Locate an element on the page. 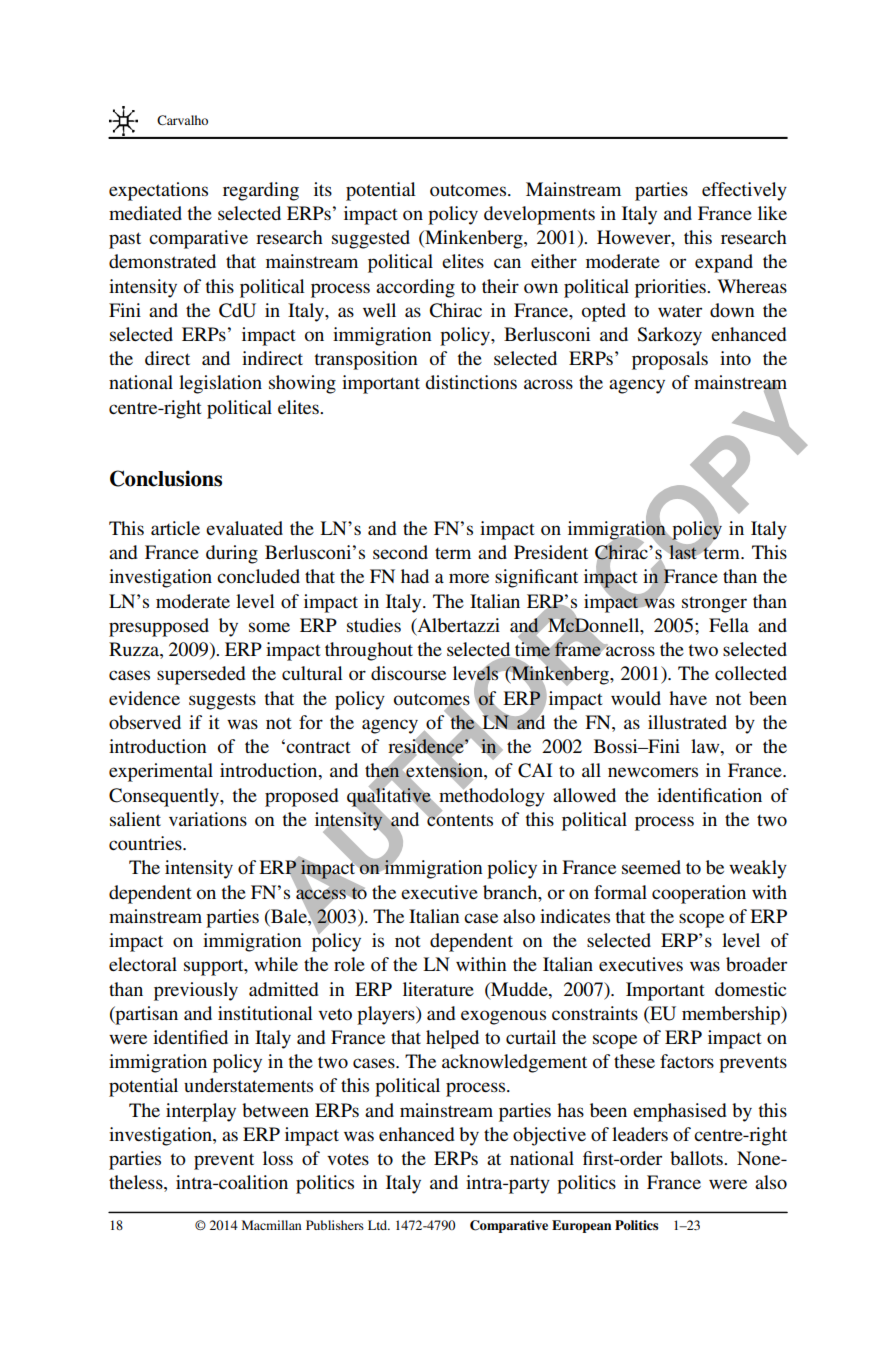 This document has width=896, height=1345. Ltd is located at coordinates (379, 1225).
